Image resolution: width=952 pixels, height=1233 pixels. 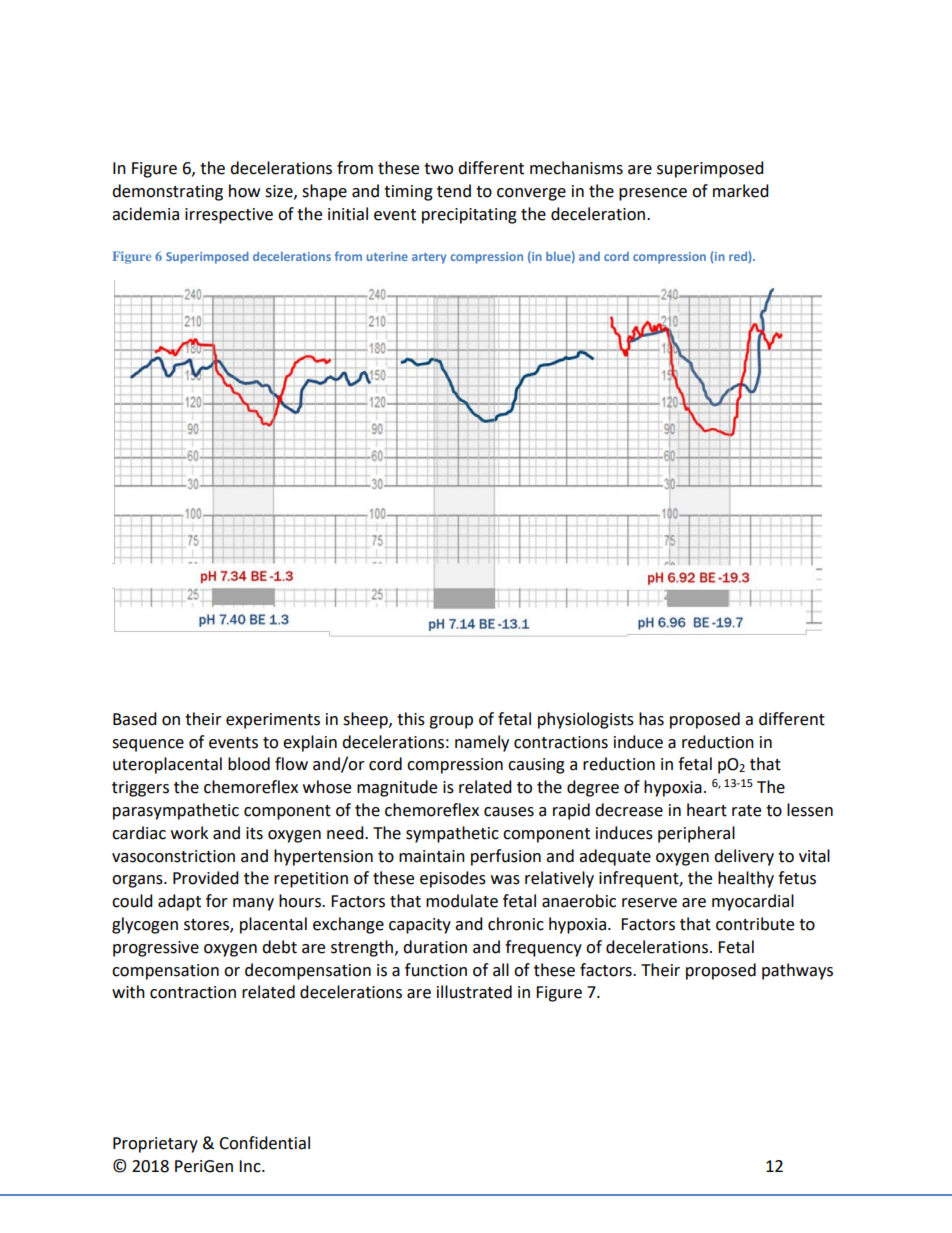 What do you see at coordinates (435, 947) in the screenshot?
I see `duration` at bounding box center [435, 947].
